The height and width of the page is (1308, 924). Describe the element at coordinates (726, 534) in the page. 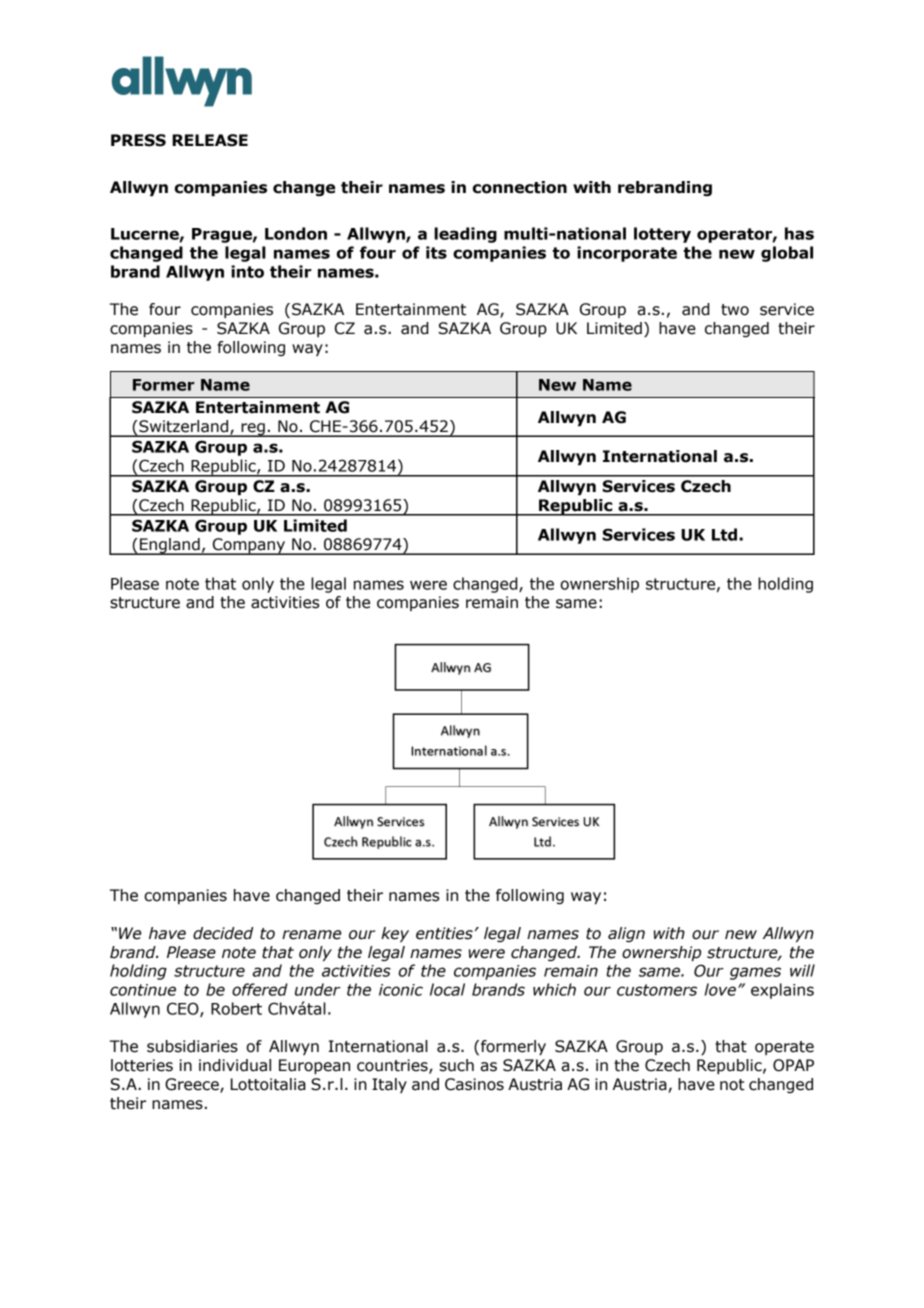

I see `Ltd` at that location.
